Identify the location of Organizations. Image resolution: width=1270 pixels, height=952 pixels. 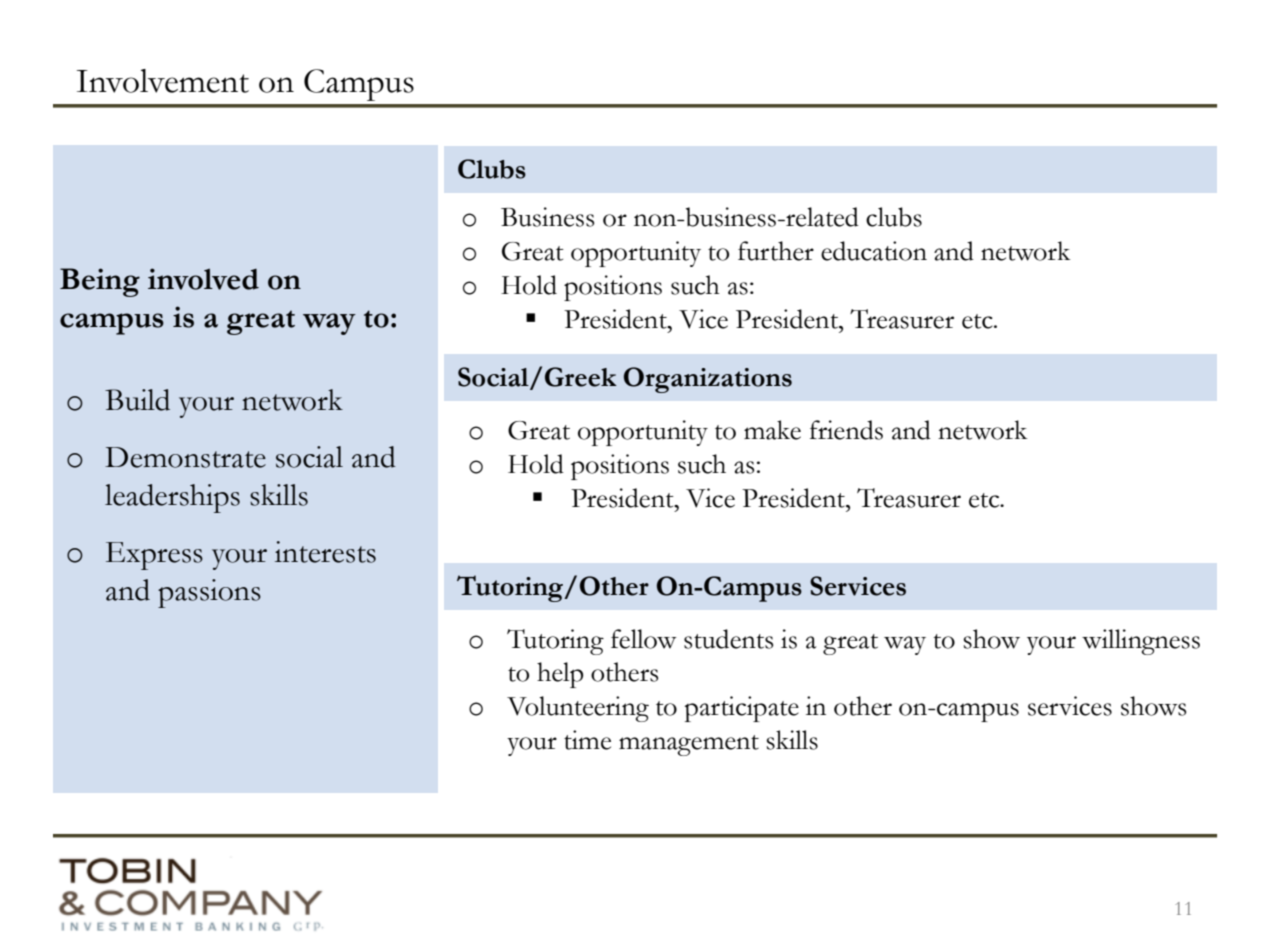
(708, 380).
